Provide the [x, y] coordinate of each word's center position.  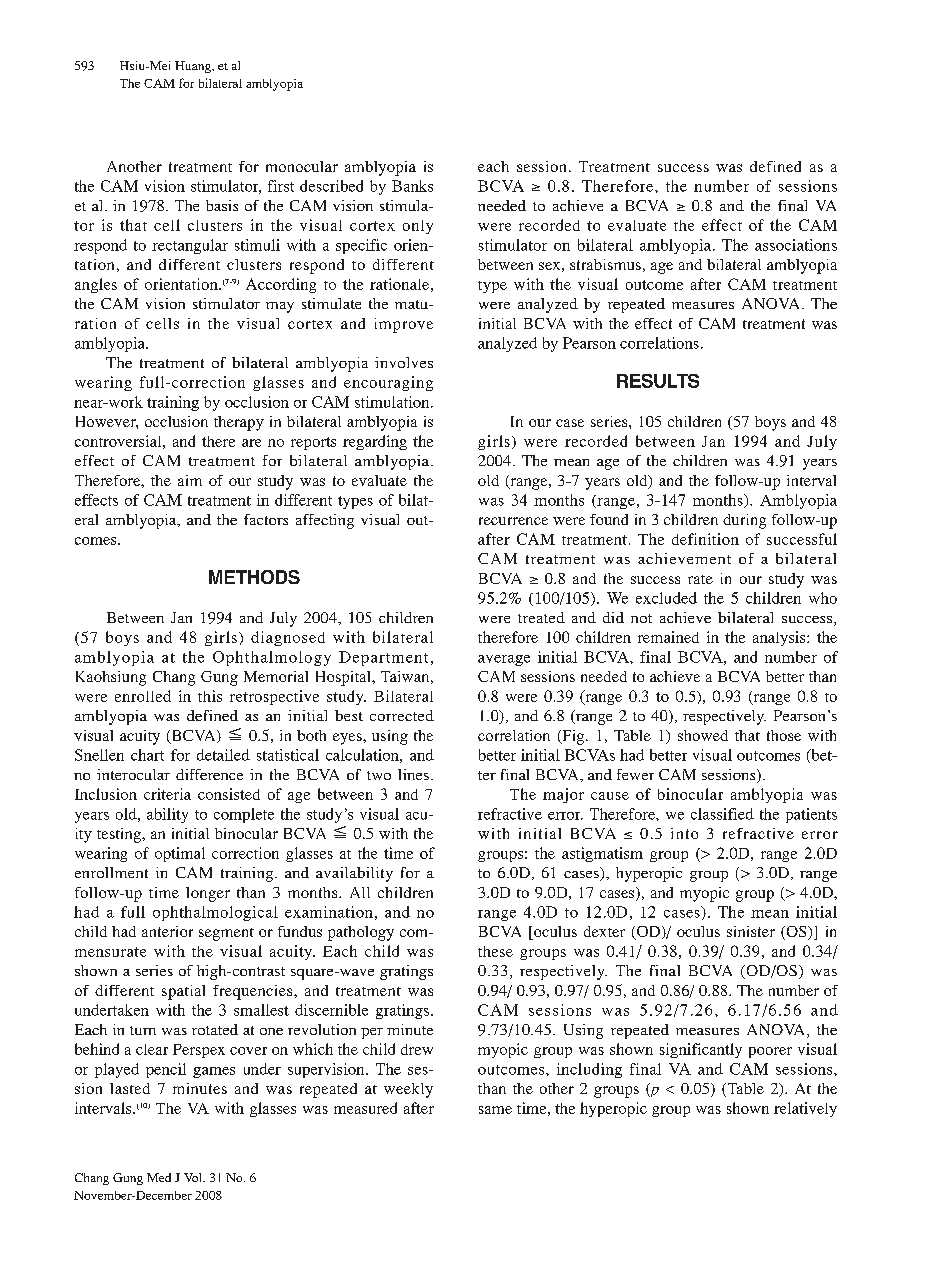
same [495, 1110]
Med [159, 1177]
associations [796, 245]
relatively [805, 1109]
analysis [780, 638]
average [504, 660]
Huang [194, 67]
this [210, 696]
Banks [412, 186]
